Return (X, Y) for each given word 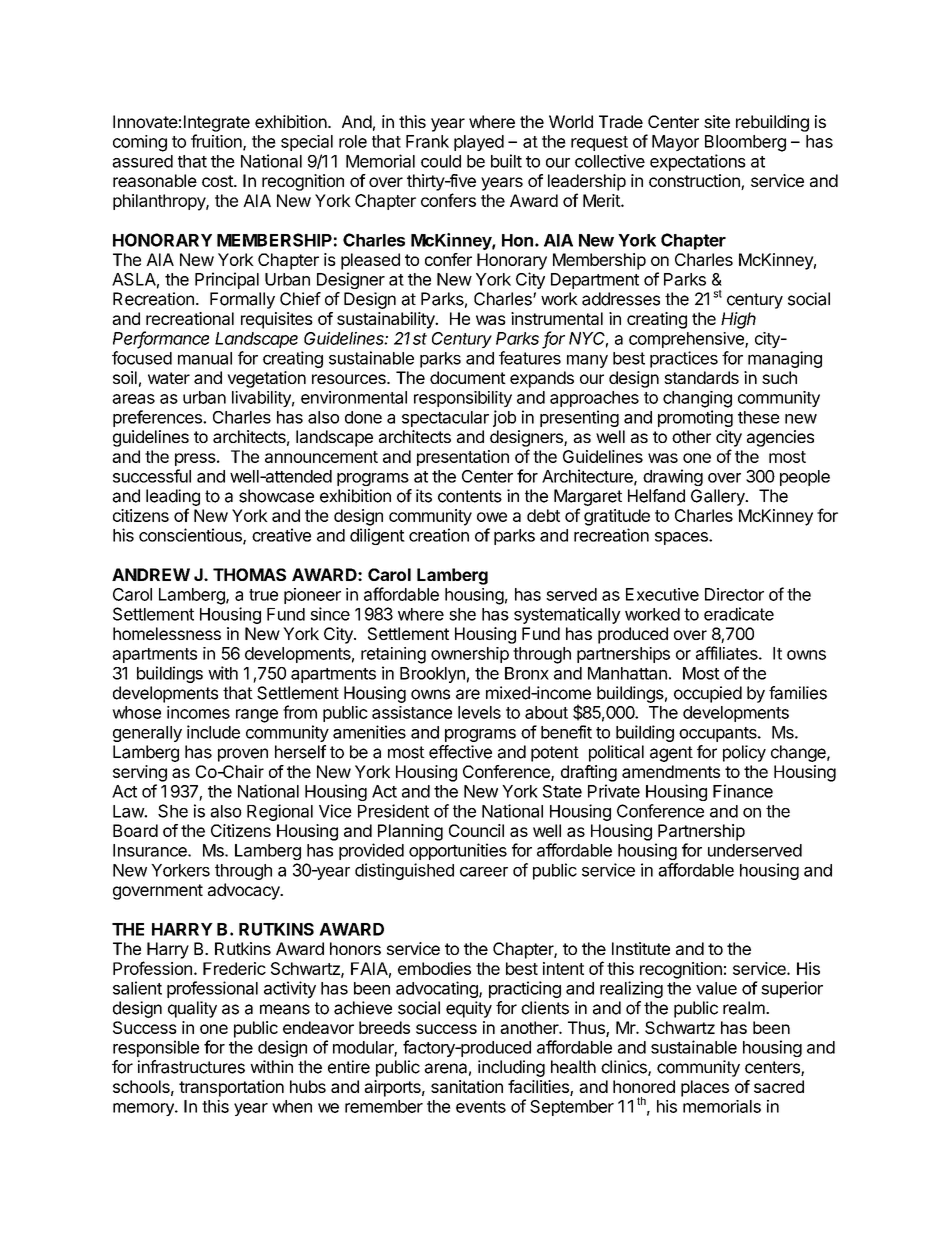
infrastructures (191, 1067)
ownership (470, 655)
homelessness (167, 633)
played (479, 143)
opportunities (458, 851)
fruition (217, 142)
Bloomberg (745, 143)
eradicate (739, 614)
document (468, 377)
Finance (743, 791)
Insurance (151, 850)
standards (701, 377)
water (169, 378)
